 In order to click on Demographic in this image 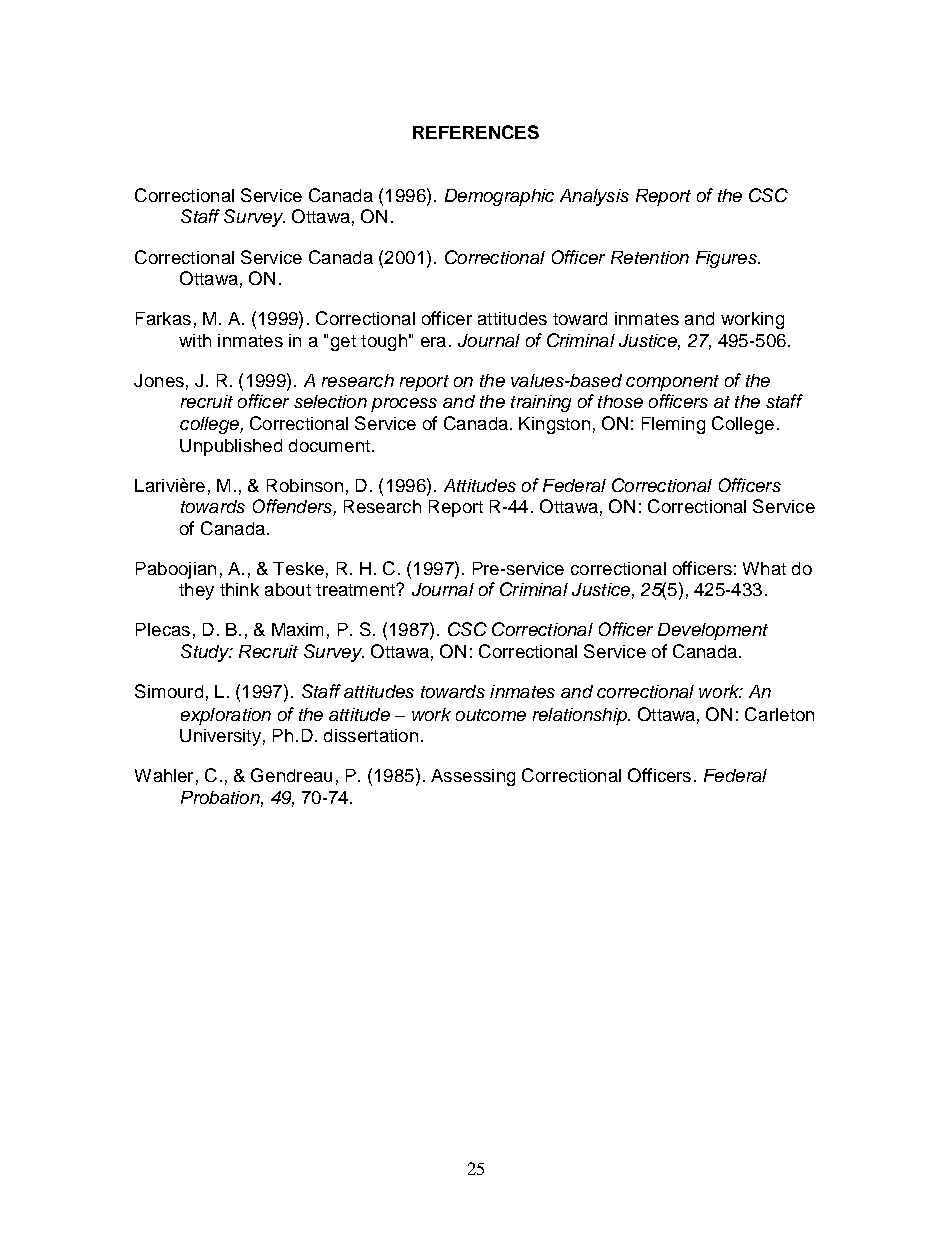, I will do `click(499, 197)`.
